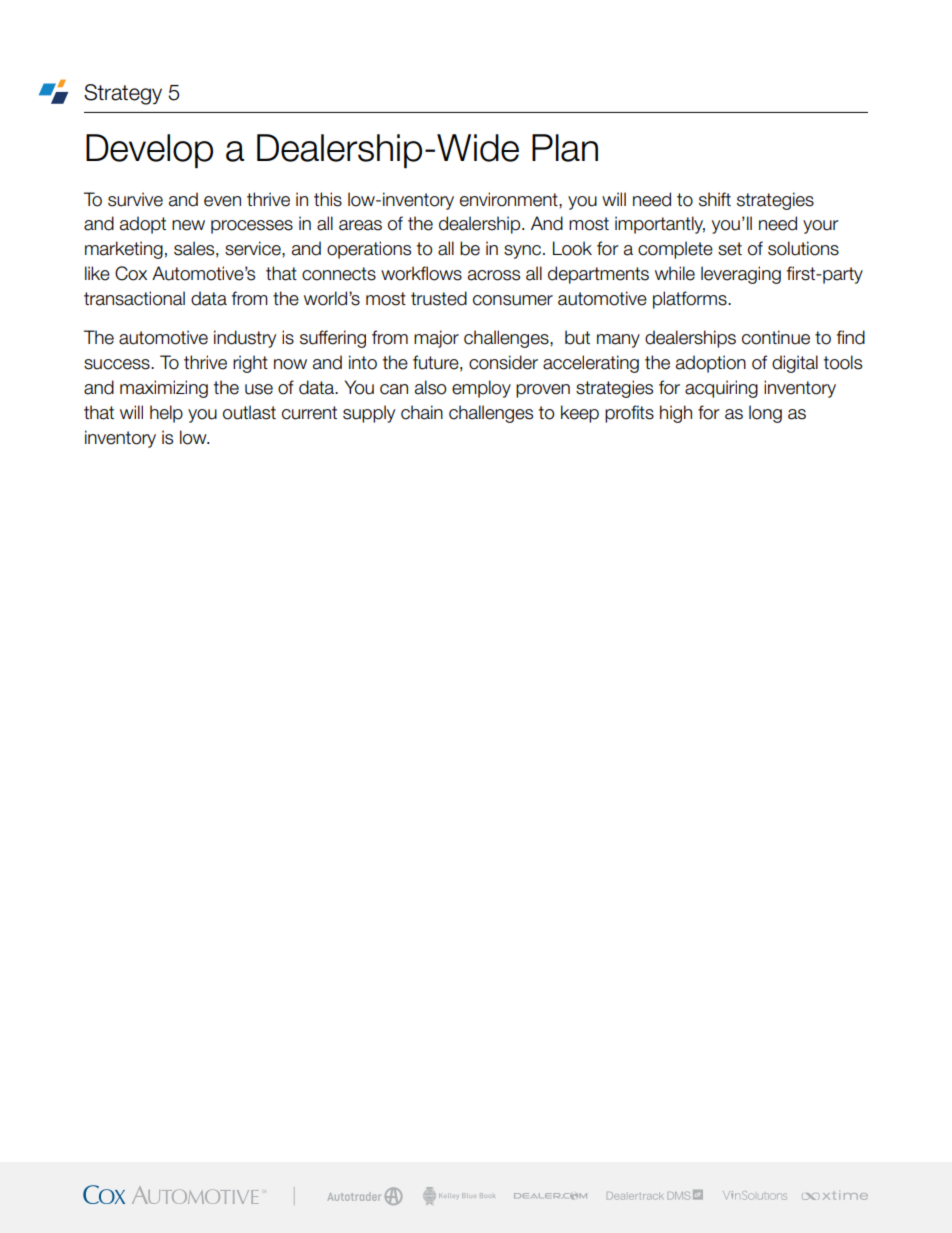 This document has width=952, height=1233. Describe the element at coordinates (522, 252) in the document. I see `sync` at that location.
